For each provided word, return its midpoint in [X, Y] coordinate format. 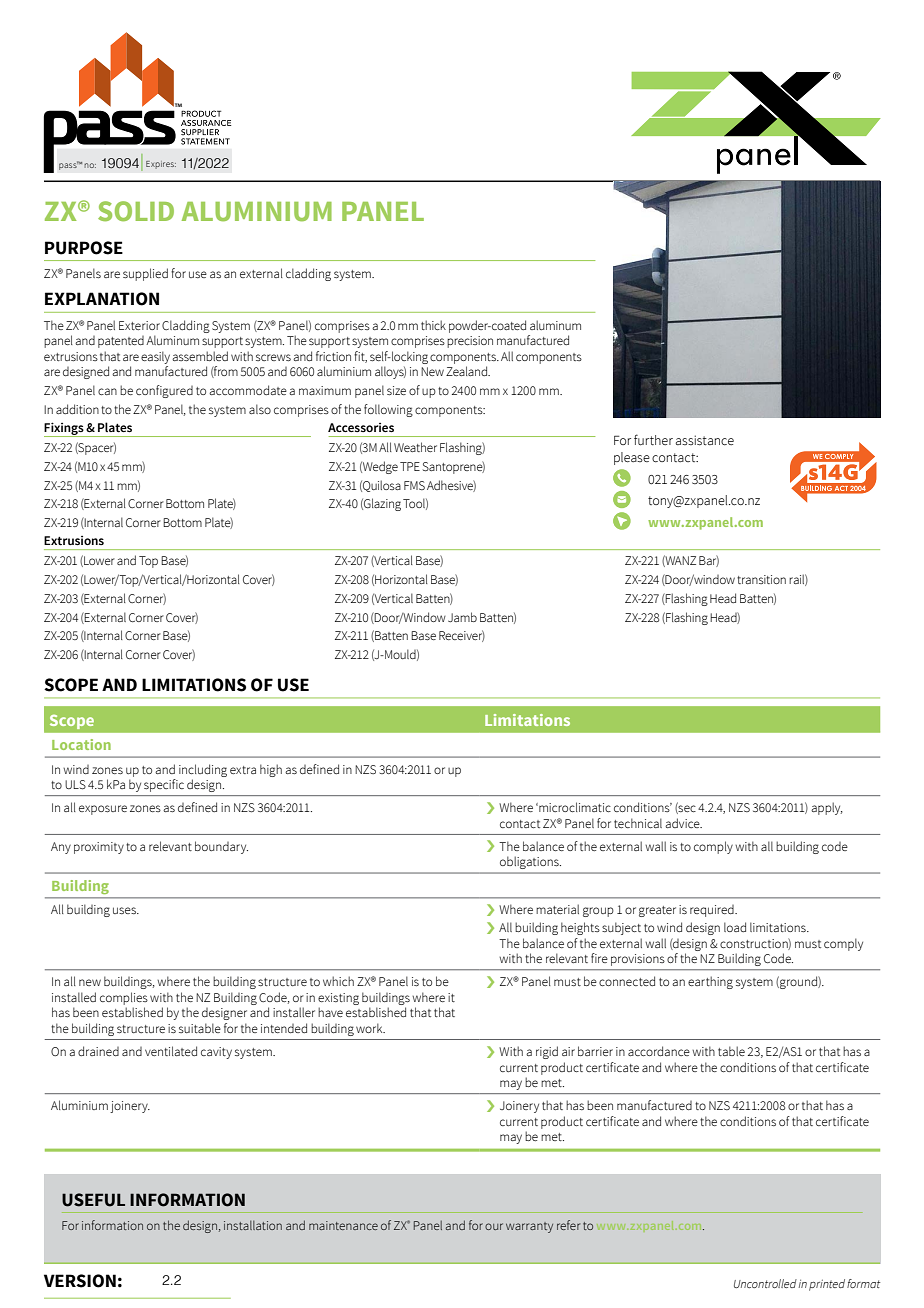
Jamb [462, 617]
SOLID [136, 211]
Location [81, 744]
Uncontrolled [765, 1283]
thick [433, 325]
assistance [705, 440]
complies [124, 998]
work [370, 1028]
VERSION [80, 1281]
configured [164, 391]
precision [470, 342]
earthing [710, 982]
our [494, 1226]
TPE [410, 466]
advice [683, 823]
